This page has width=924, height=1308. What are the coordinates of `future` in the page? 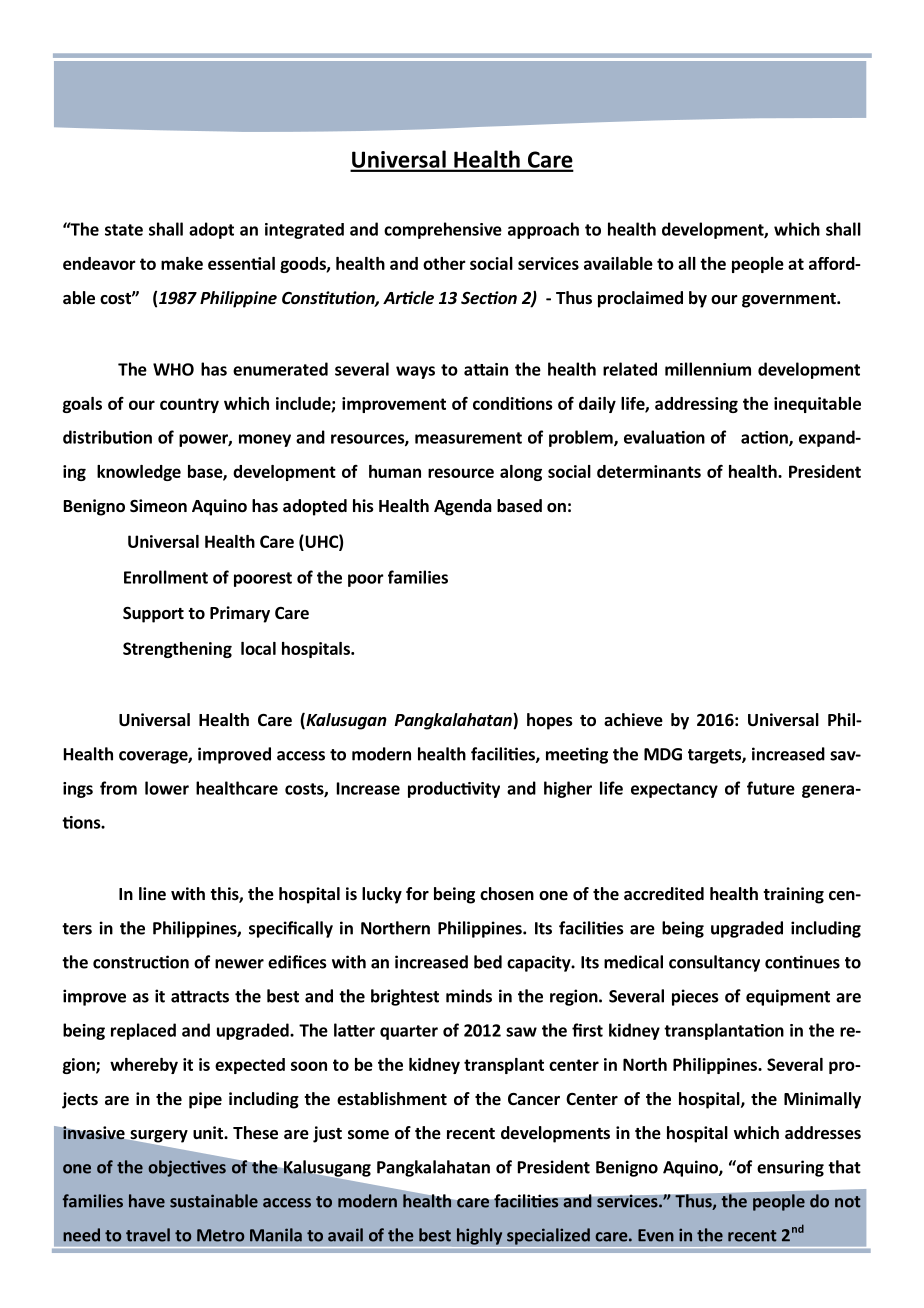 It's located at (771, 788).
